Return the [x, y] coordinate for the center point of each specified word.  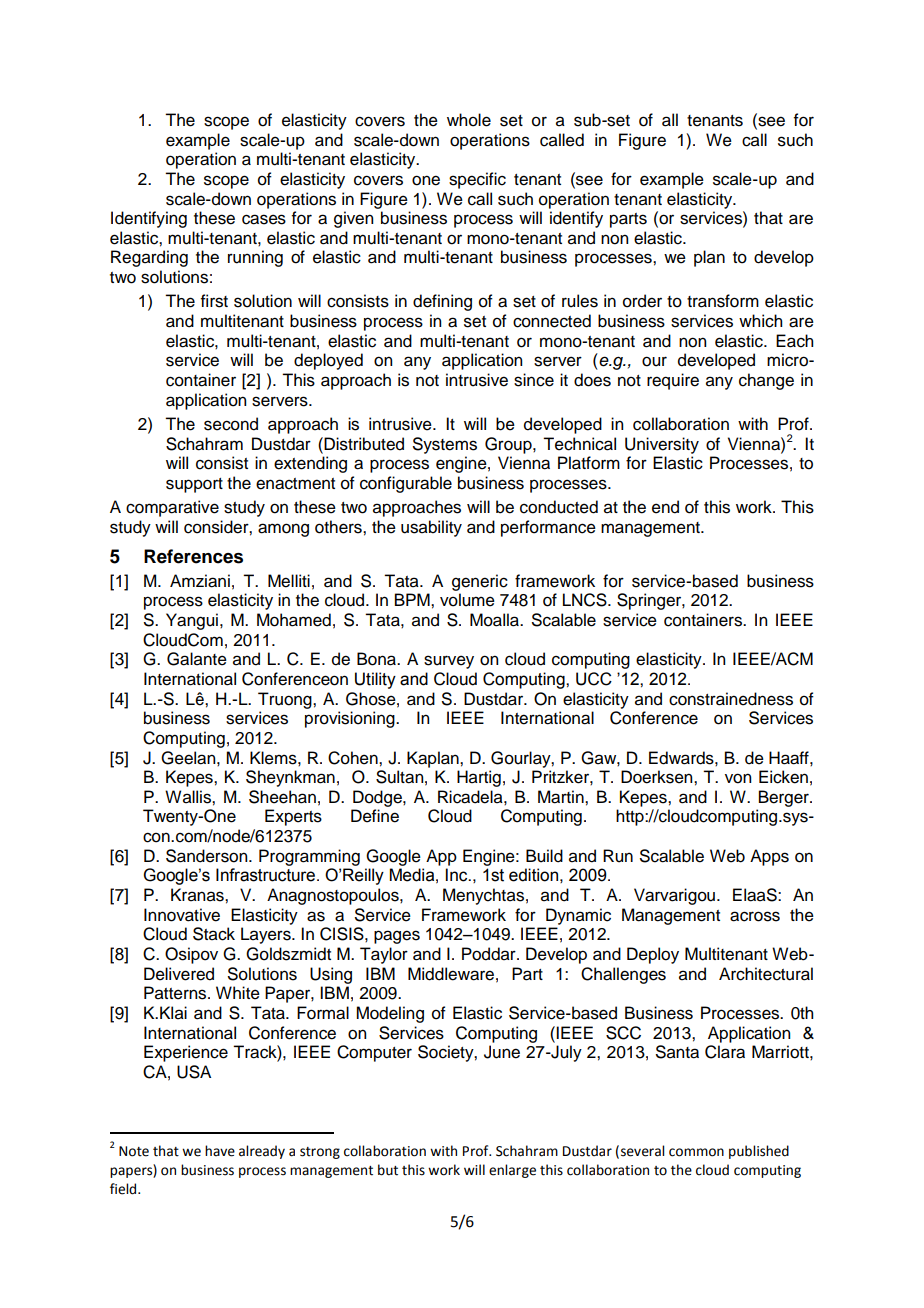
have [220, 1151]
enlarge [512, 1171]
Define [375, 816]
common [696, 1152]
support [194, 485]
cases [264, 219]
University [662, 445]
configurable [406, 484]
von [738, 778]
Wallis [189, 797]
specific [477, 180]
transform [723, 301]
